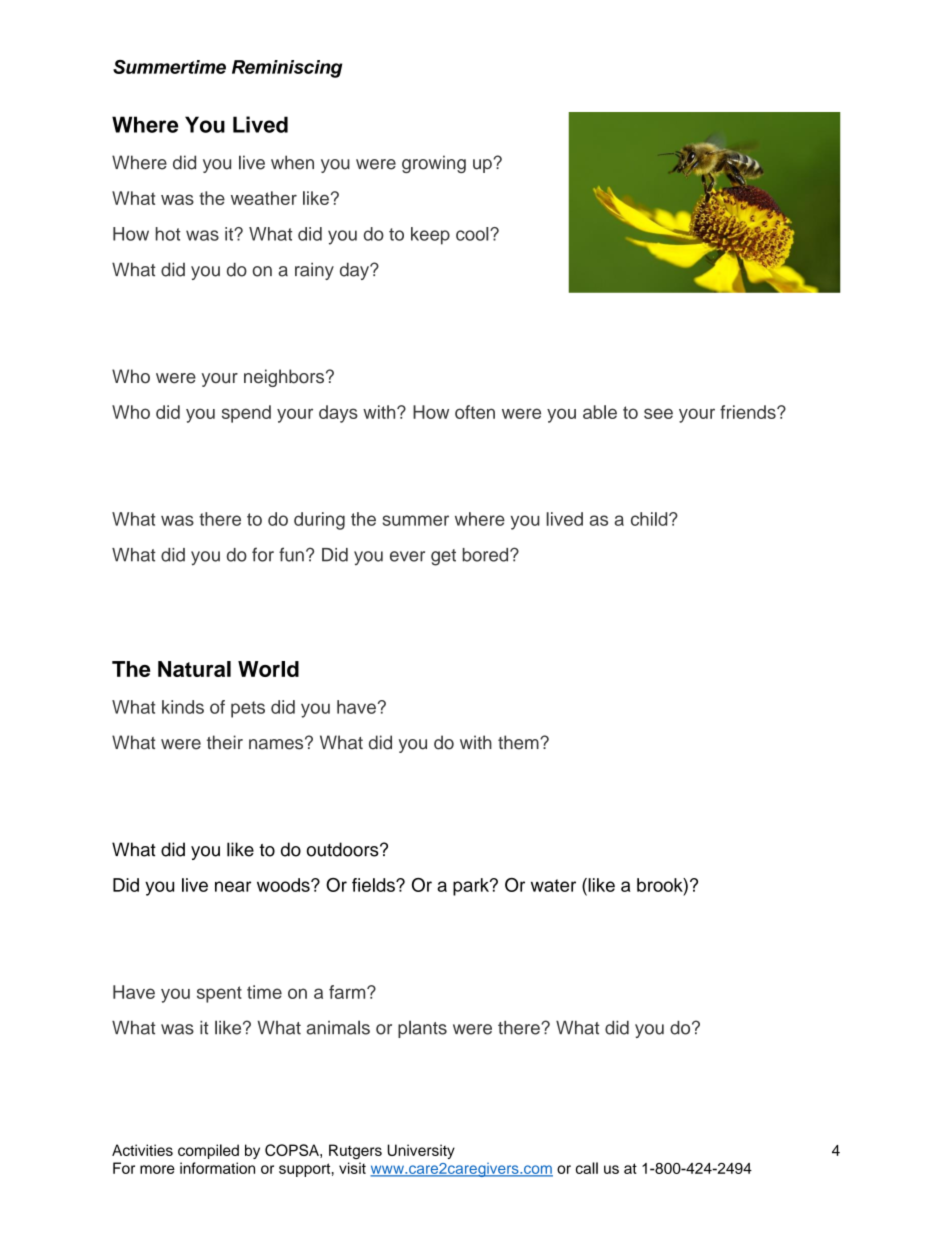 The image size is (952, 1233). What do you see at coordinates (287, 69) in the screenshot?
I see `Reminiscing` at bounding box center [287, 69].
